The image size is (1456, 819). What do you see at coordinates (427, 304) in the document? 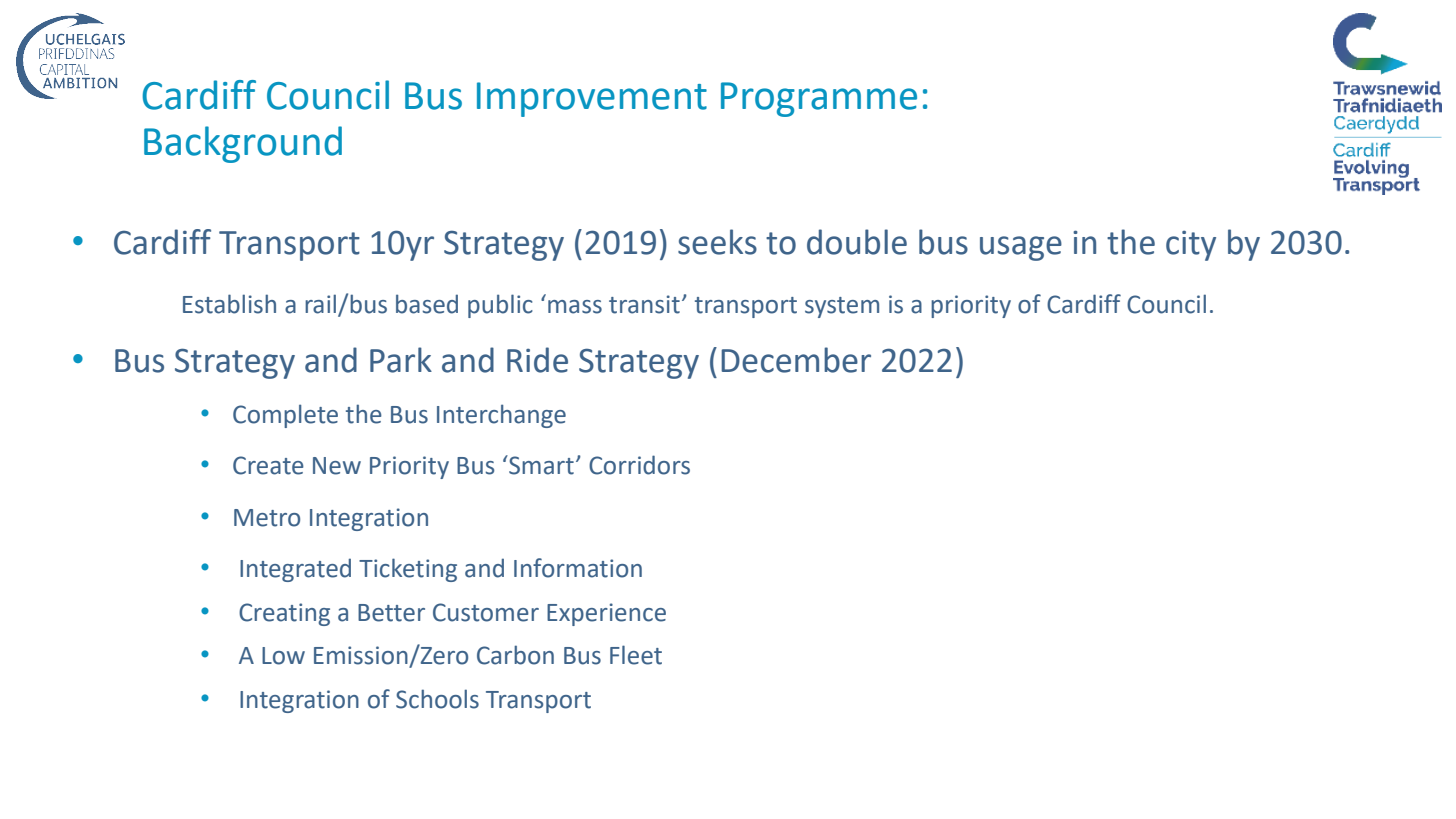
I see `based` at bounding box center [427, 304].
